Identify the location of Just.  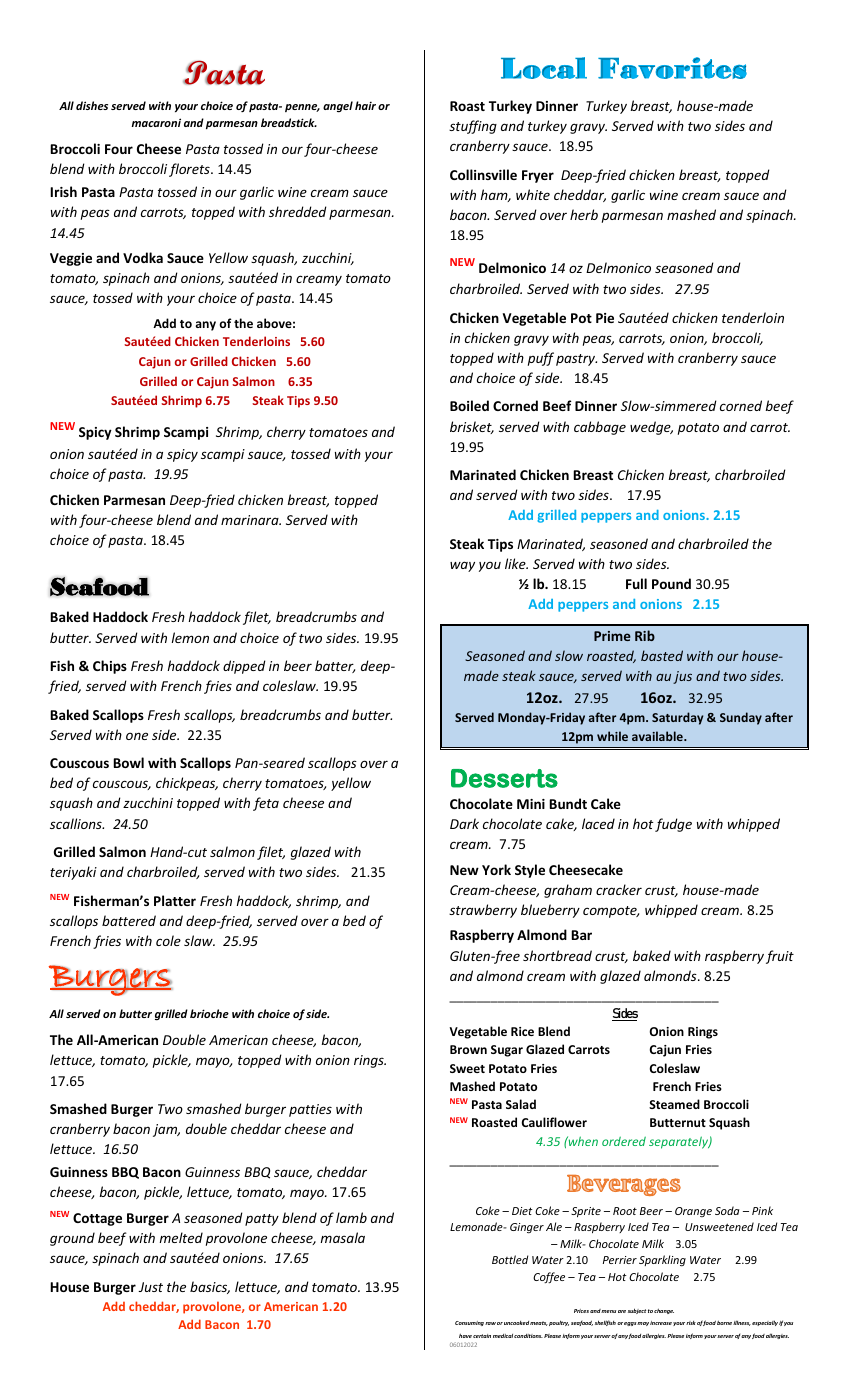
(150, 1287).
